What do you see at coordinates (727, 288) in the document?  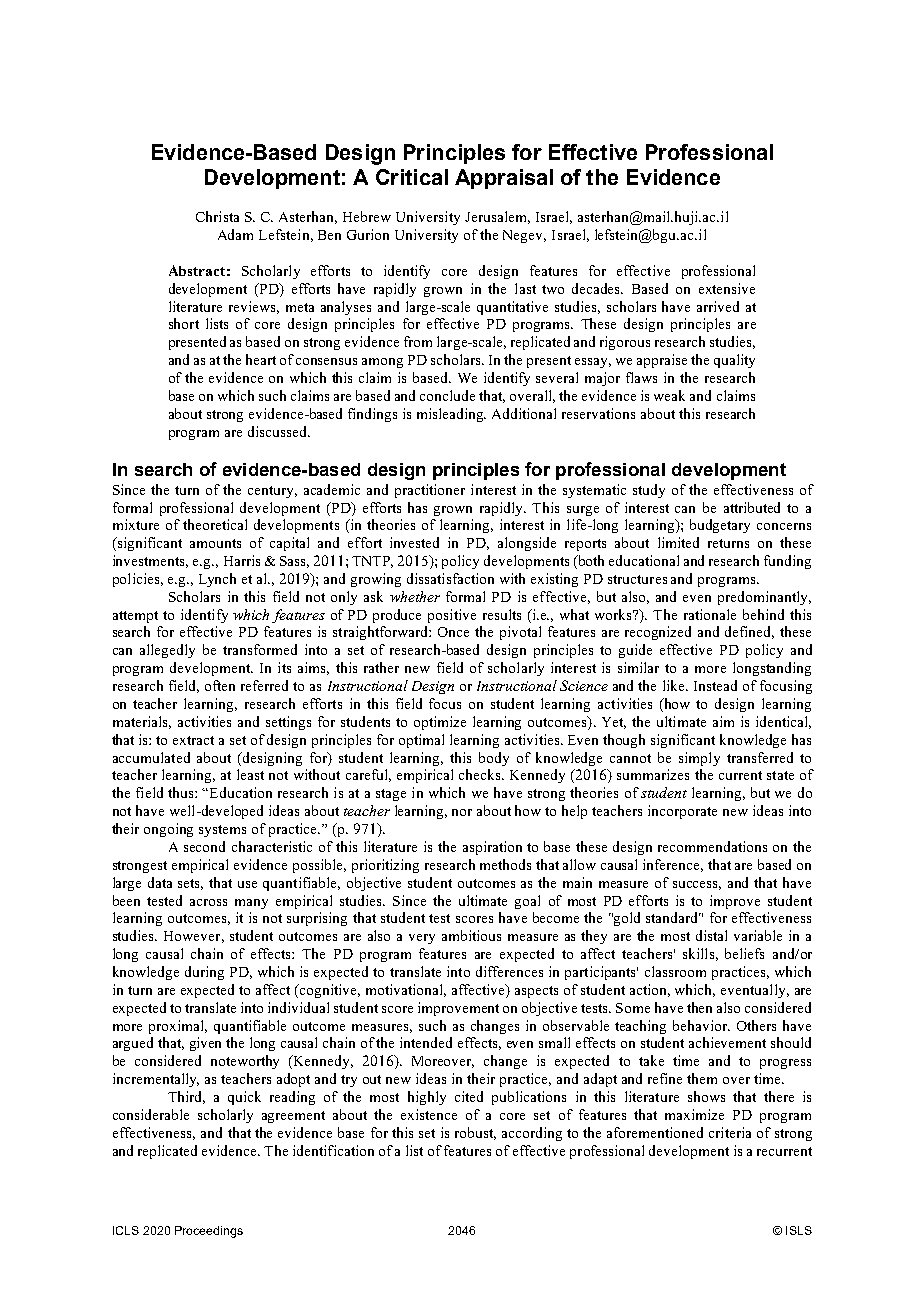 I see `extensive` at bounding box center [727, 288].
